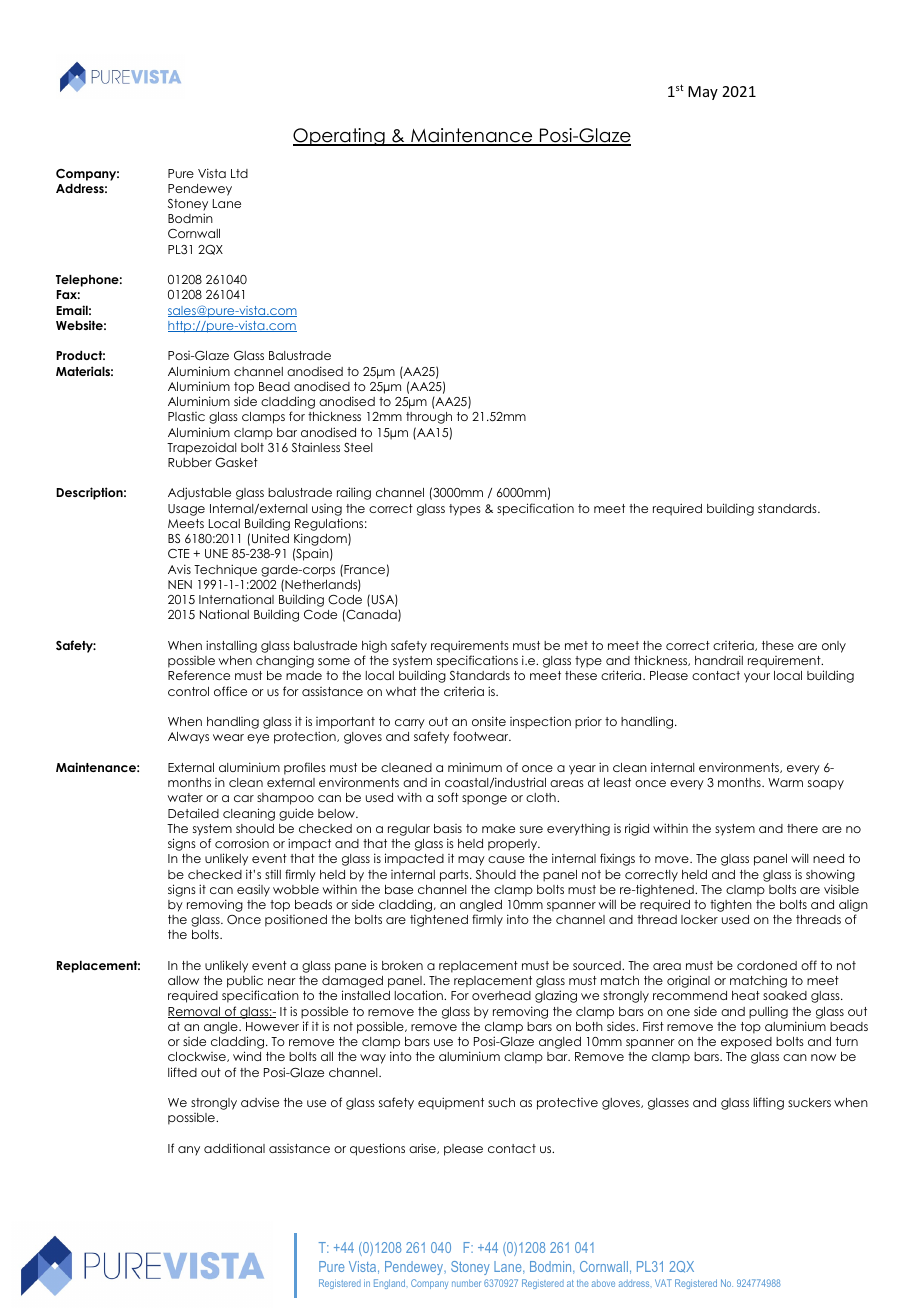  I want to click on Ltd, so click(239, 173).
